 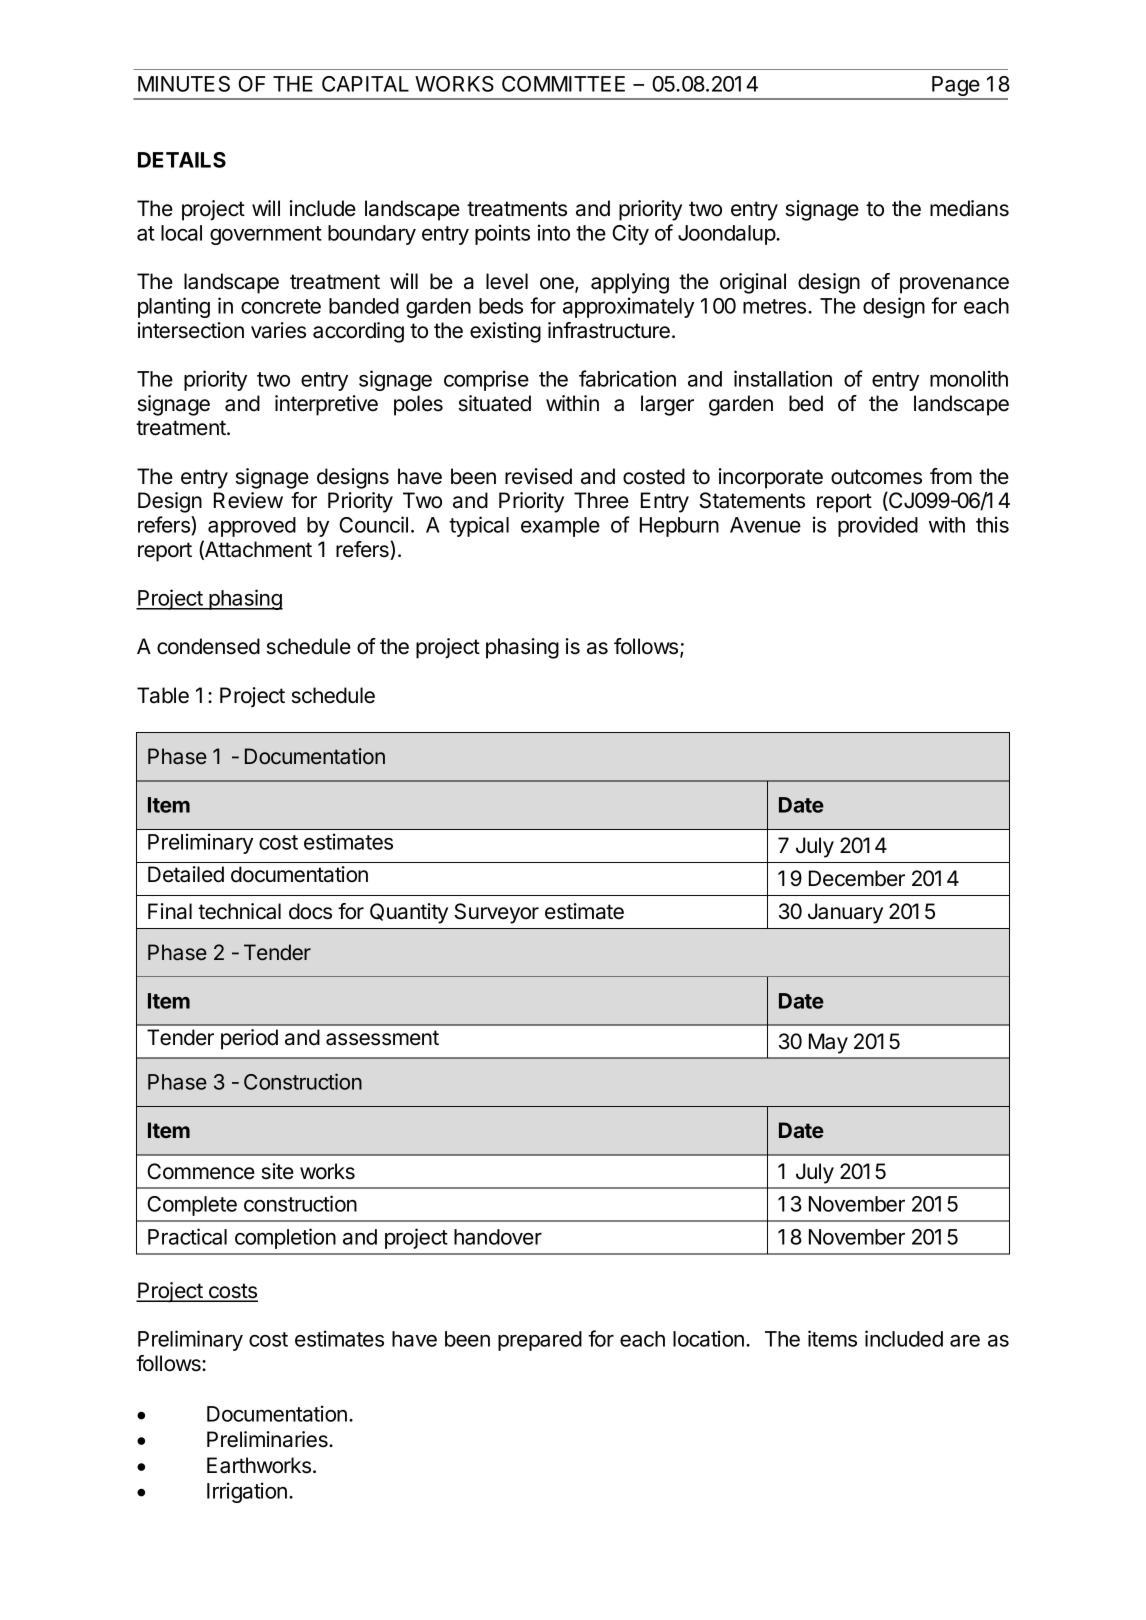 What do you see at coordinates (182, 160) in the screenshot?
I see `DETAILS` at bounding box center [182, 160].
